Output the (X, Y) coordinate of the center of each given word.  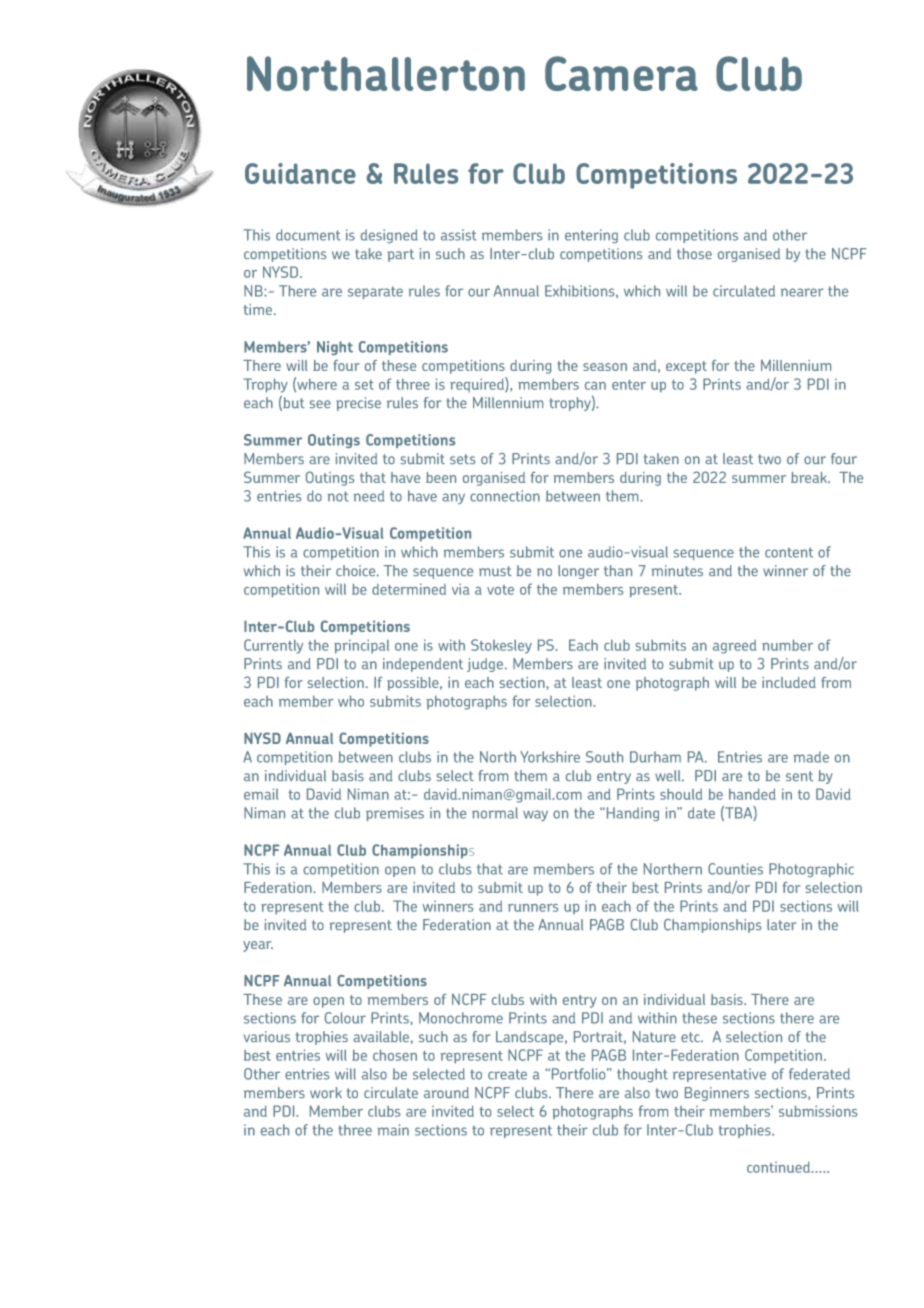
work (326, 1092)
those (694, 253)
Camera (621, 73)
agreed (735, 647)
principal (361, 646)
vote (500, 590)
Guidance (300, 173)
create (507, 1074)
